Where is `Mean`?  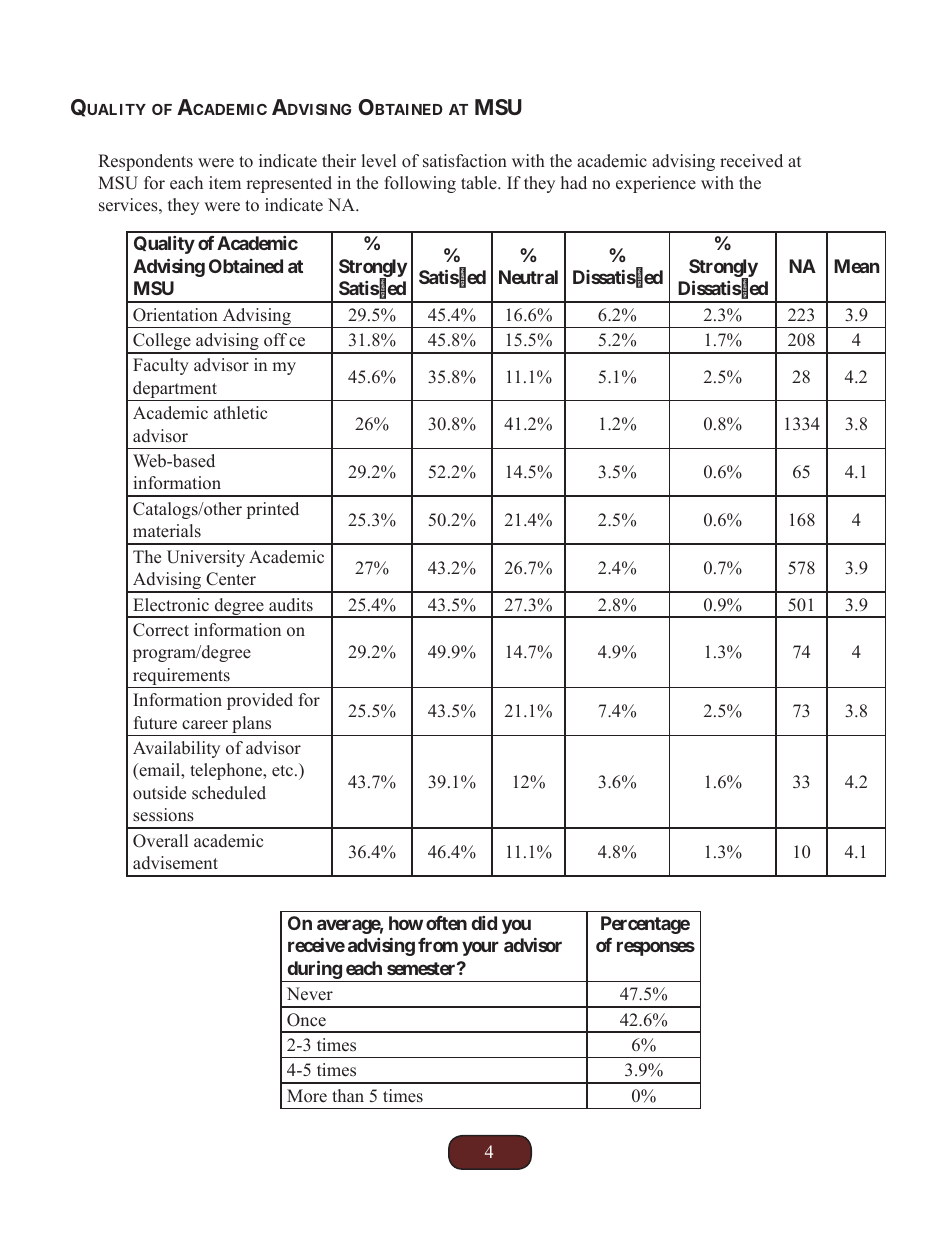 Mean is located at coordinates (856, 266).
